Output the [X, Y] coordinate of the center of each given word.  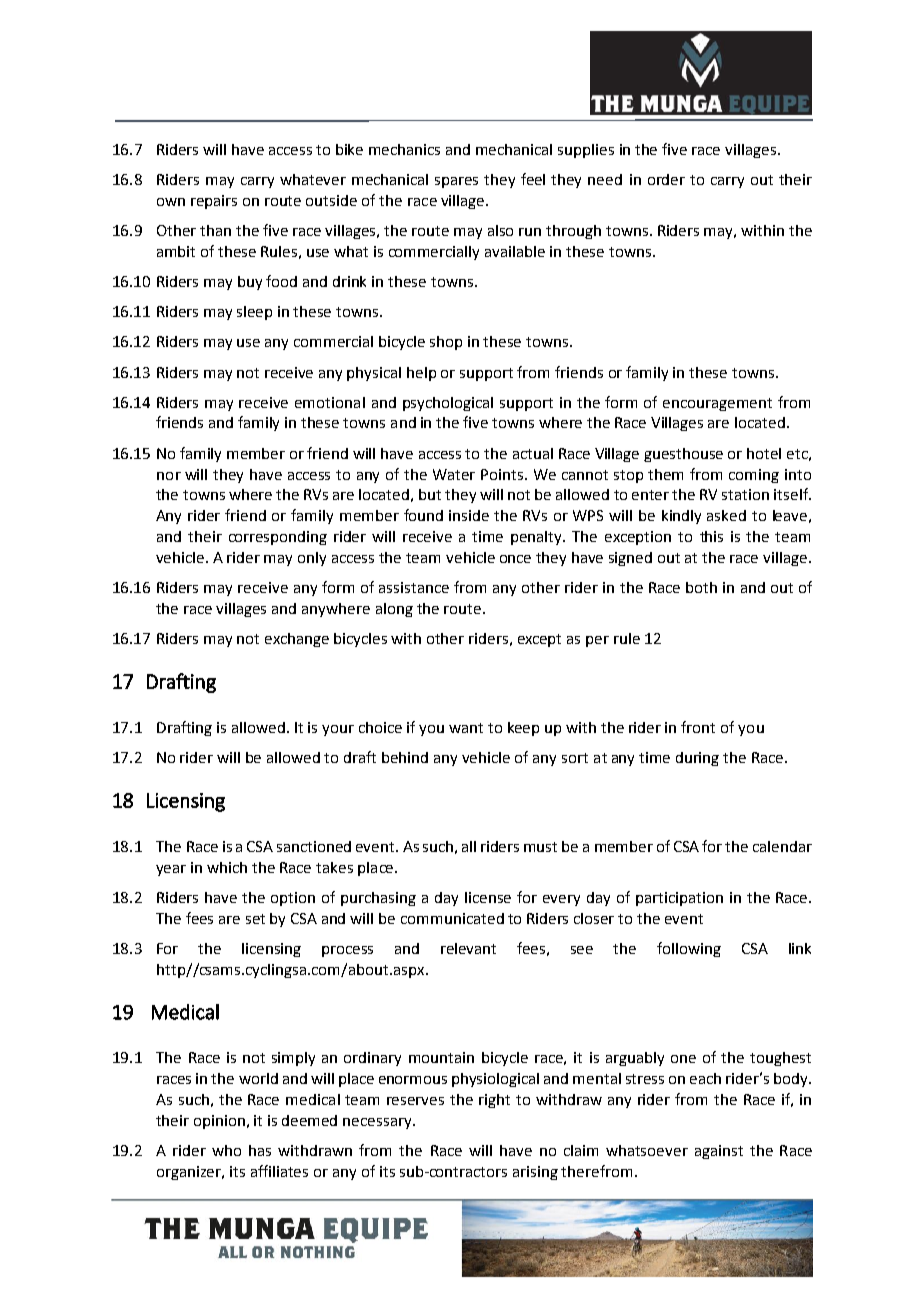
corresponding [278, 538]
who [226, 1150]
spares [456, 182]
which [227, 867]
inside [469, 515]
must [540, 847]
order [666, 179]
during [697, 759]
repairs [214, 202]
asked [726, 515]
